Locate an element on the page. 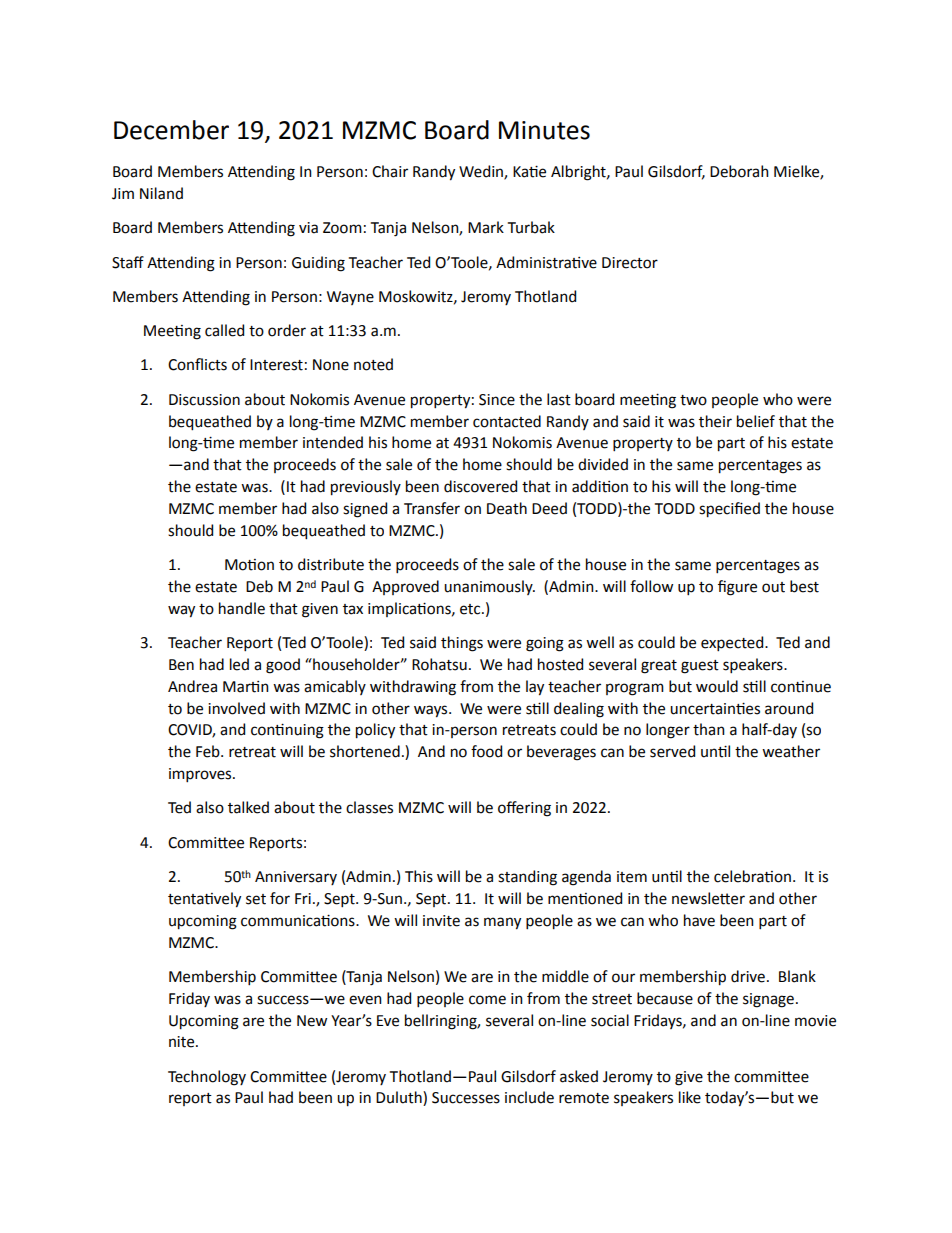  their is located at coordinates (715, 421).
